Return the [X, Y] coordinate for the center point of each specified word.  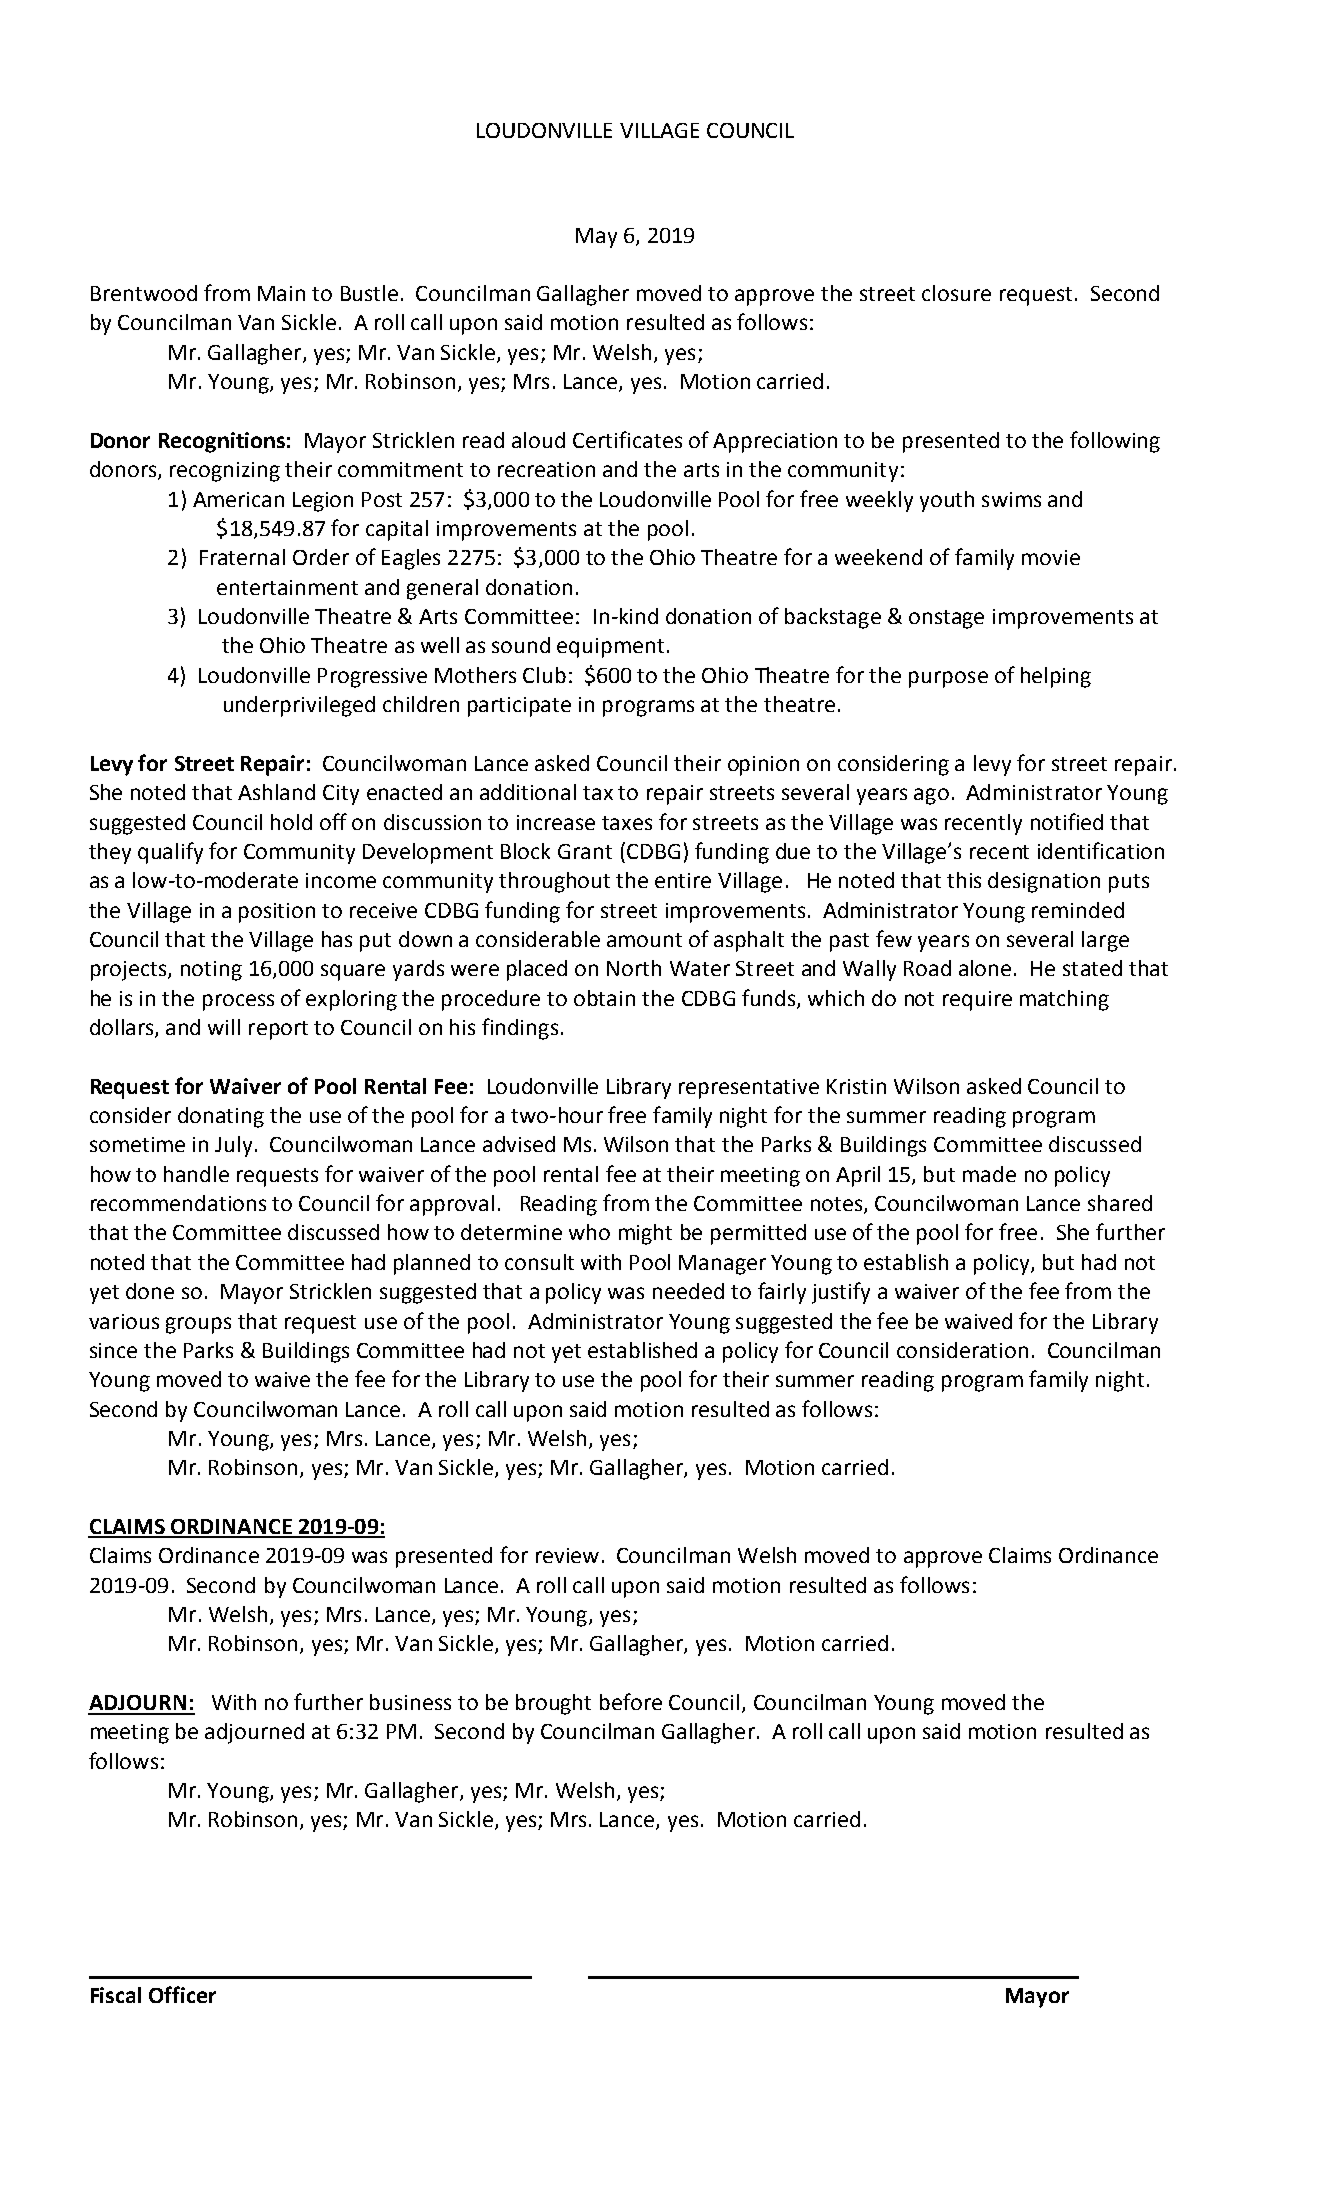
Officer [182, 1994]
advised [519, 1144]
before [631, 1701]
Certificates [627, 439]
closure [956, 293]
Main [281, 293]
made [989, 1174]
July [233, 1146]
